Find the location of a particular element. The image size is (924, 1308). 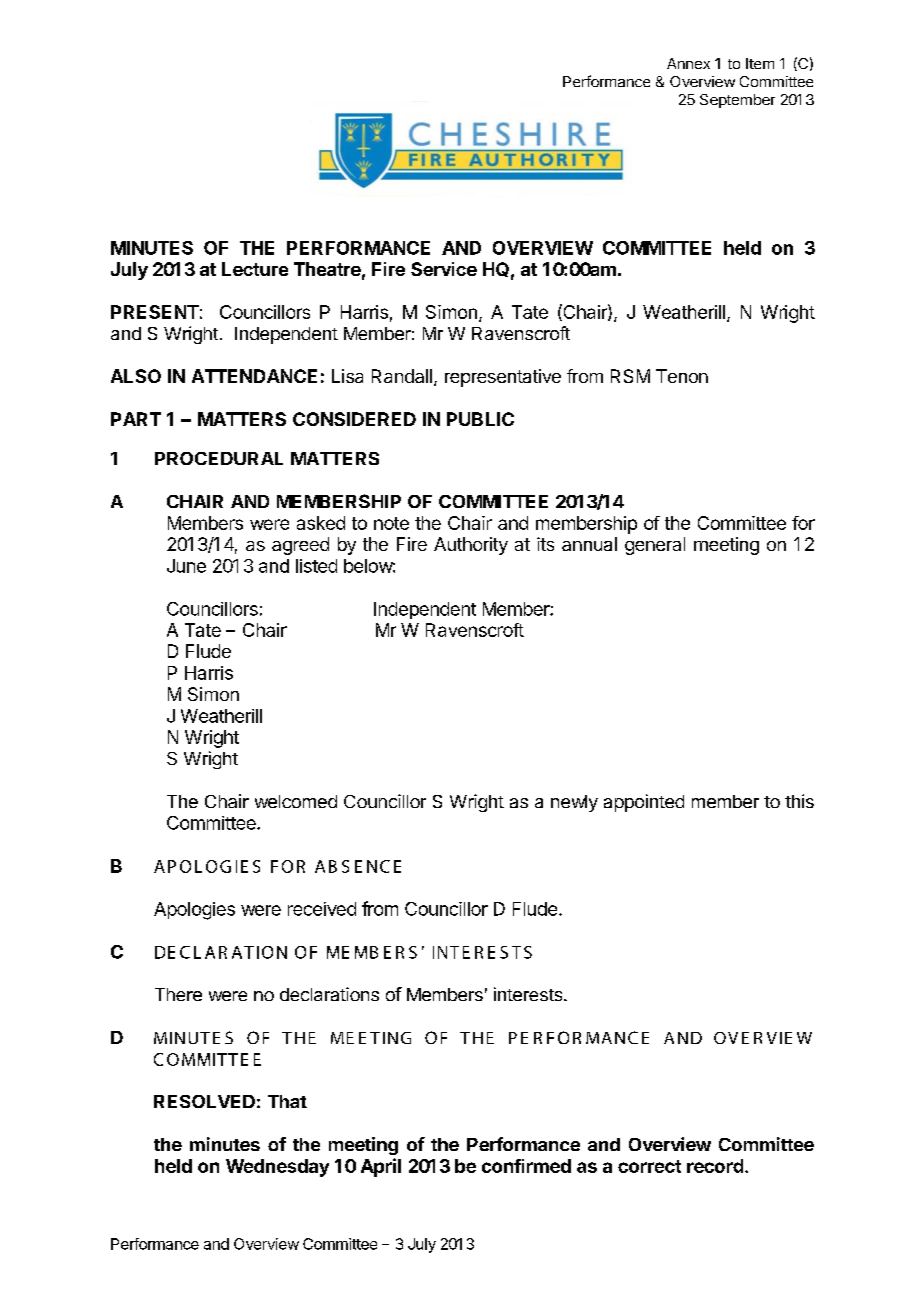

Randall is located at coordinates (402, 376).
